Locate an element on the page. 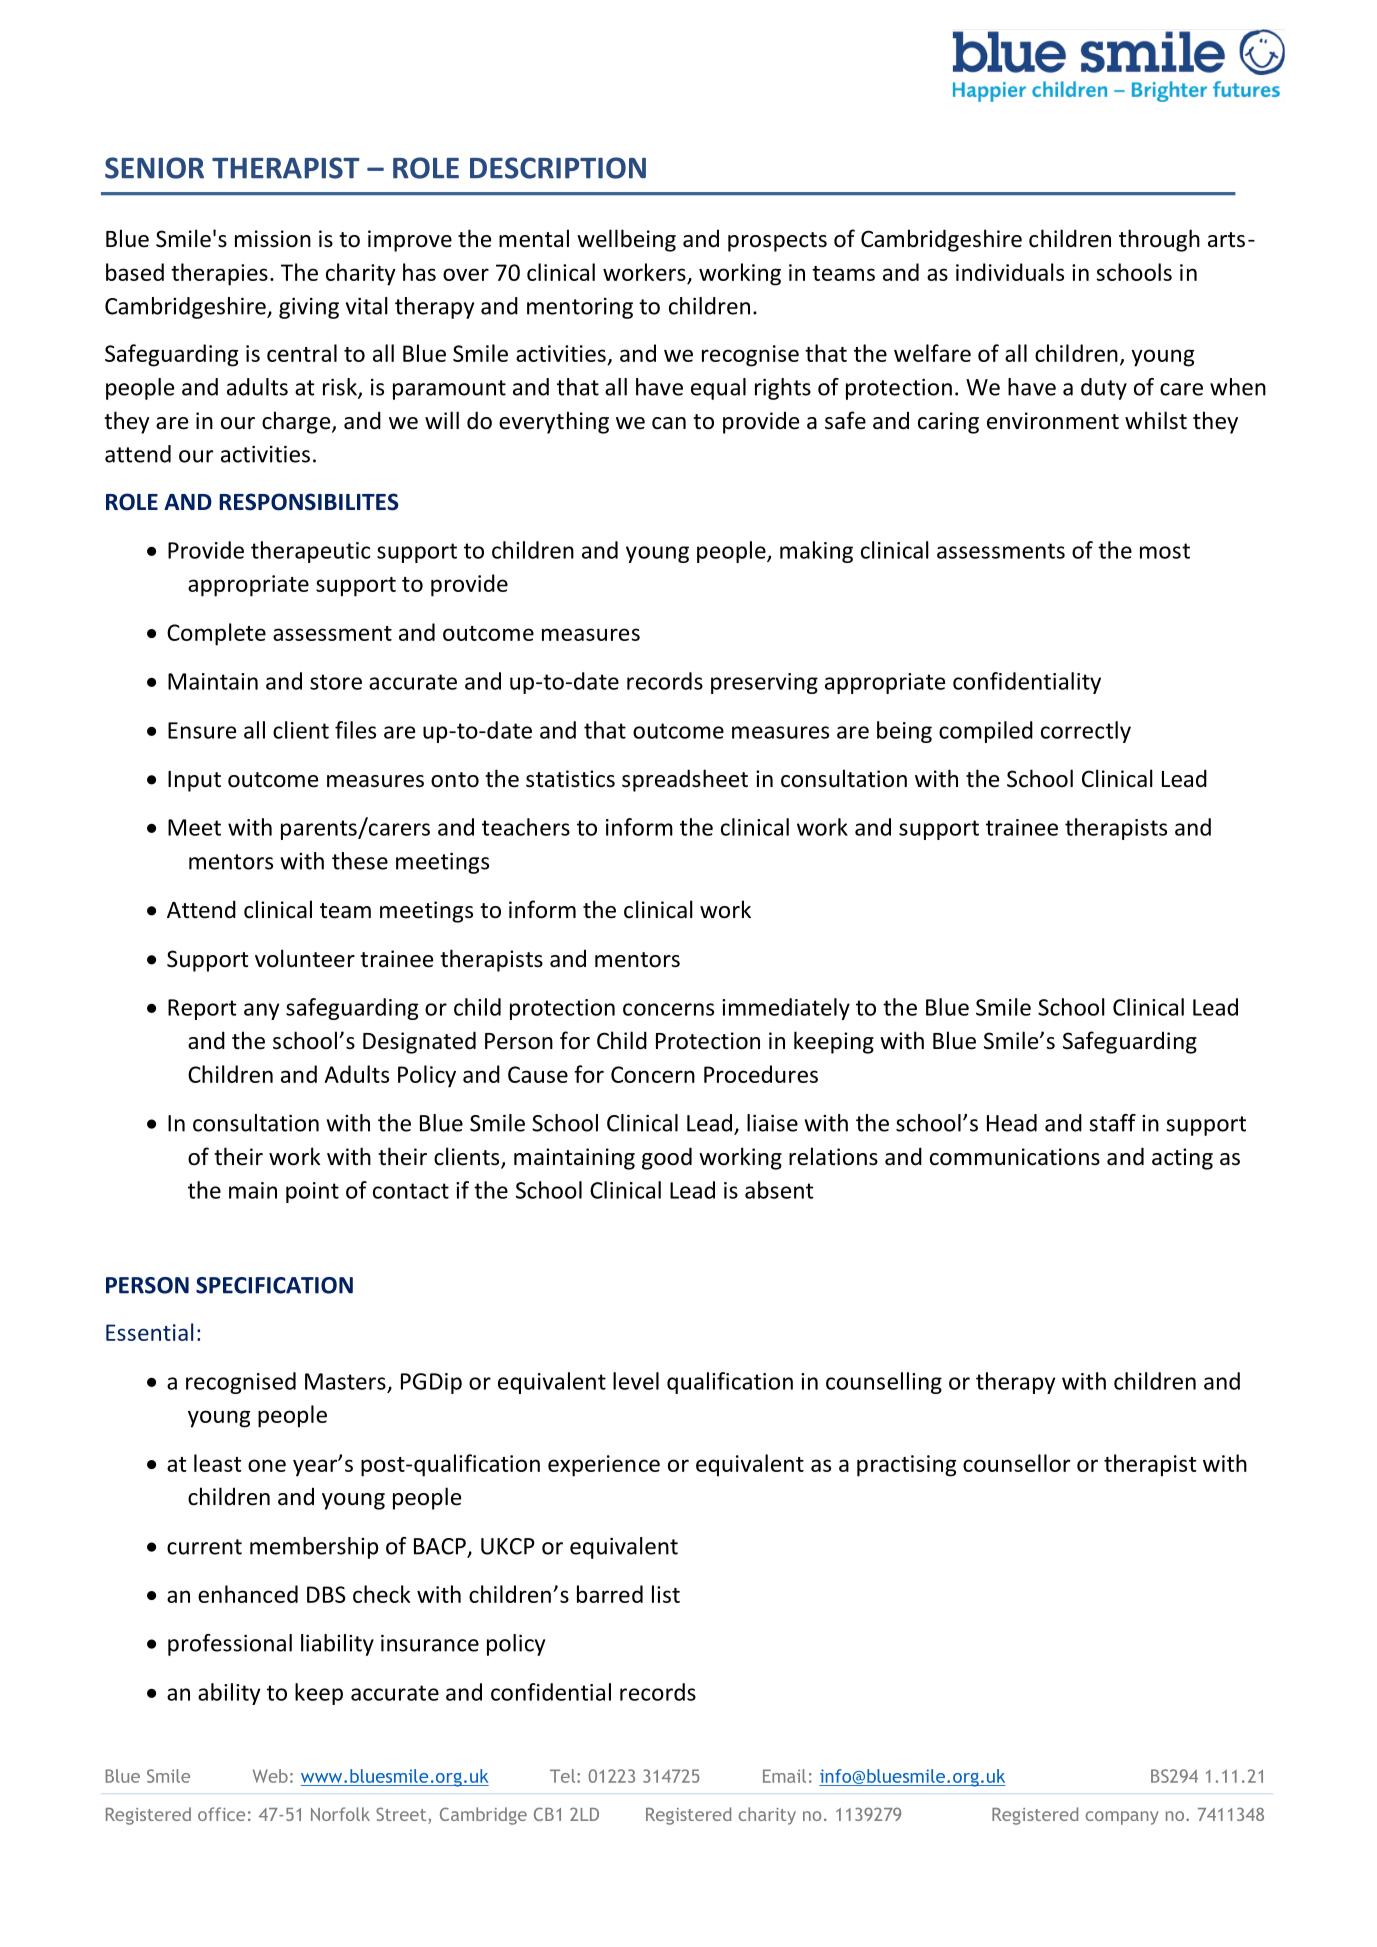 Image resolution: width=1377 pixels, height=1947 pixels. staff is located at coordinates (1112, 1123).
